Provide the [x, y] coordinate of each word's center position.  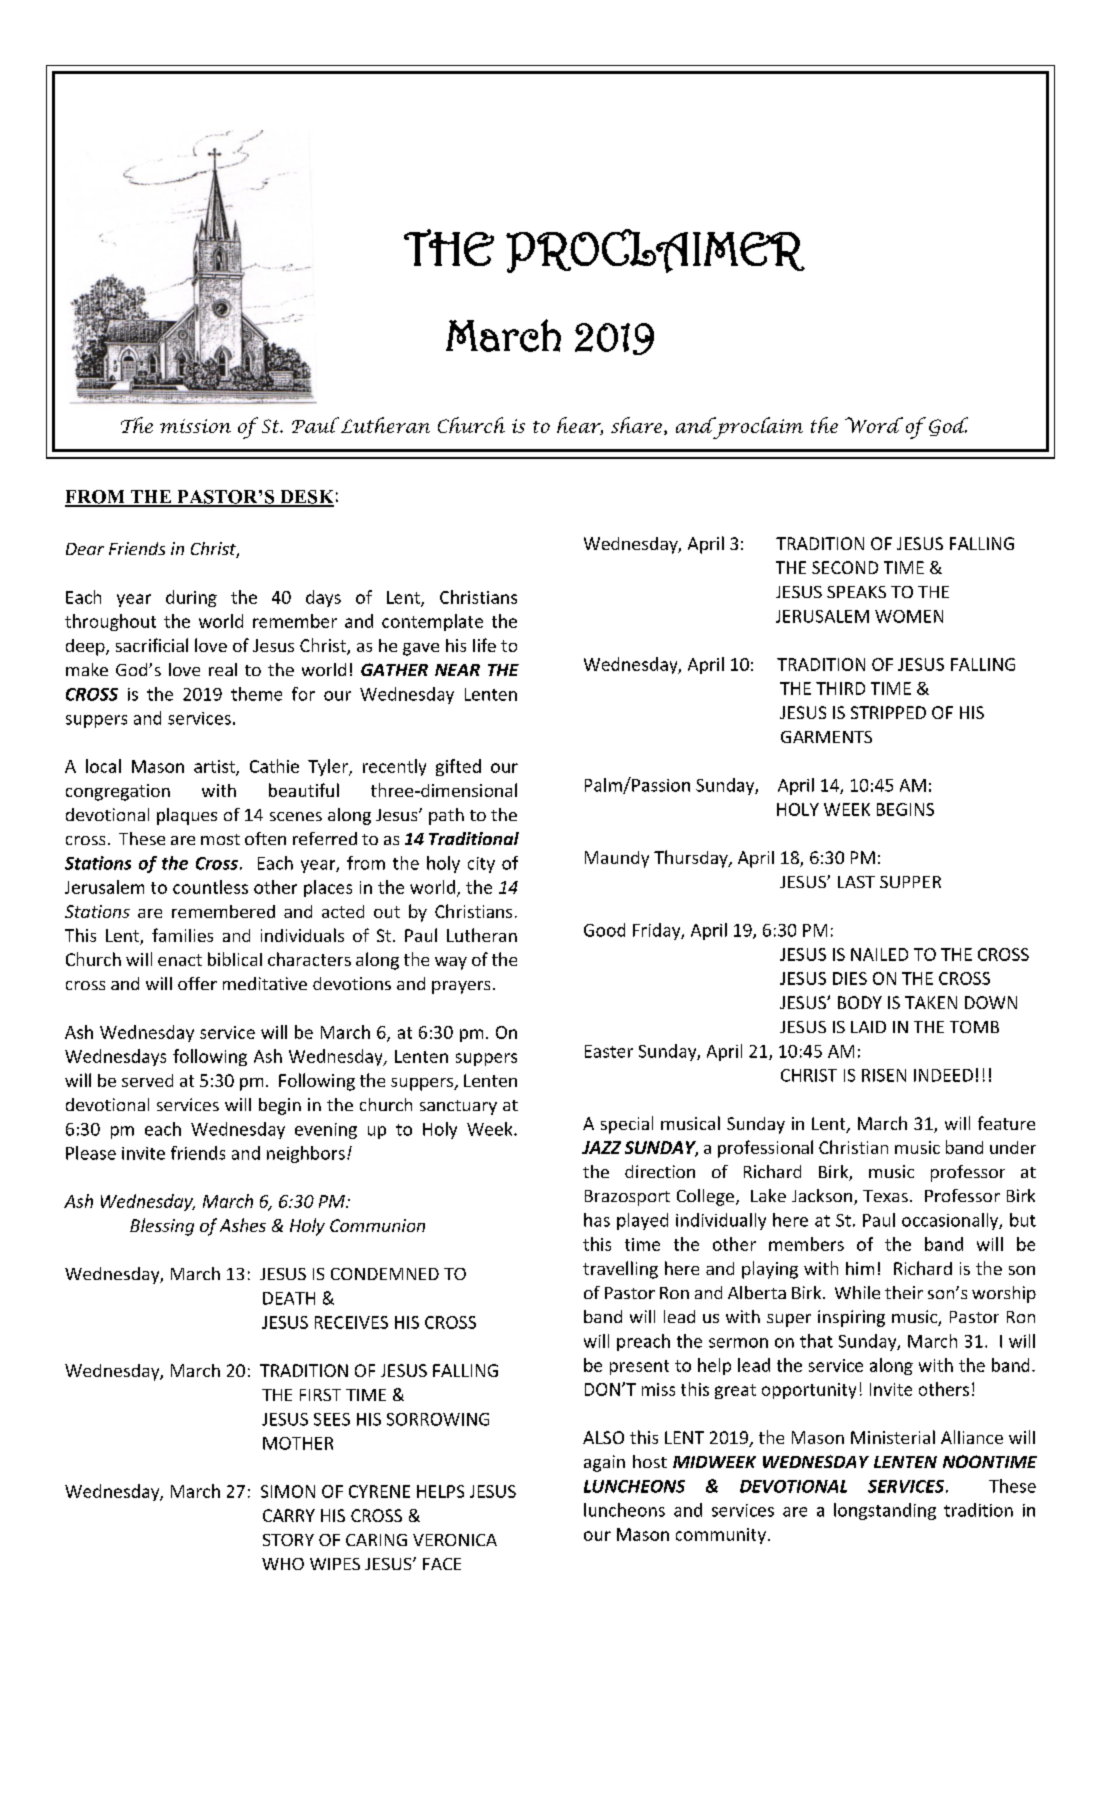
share [636, 425]
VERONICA [455, 1540]
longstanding [885, 1511]
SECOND [845, 567]
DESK [305, 498]
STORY [288, 1540]
